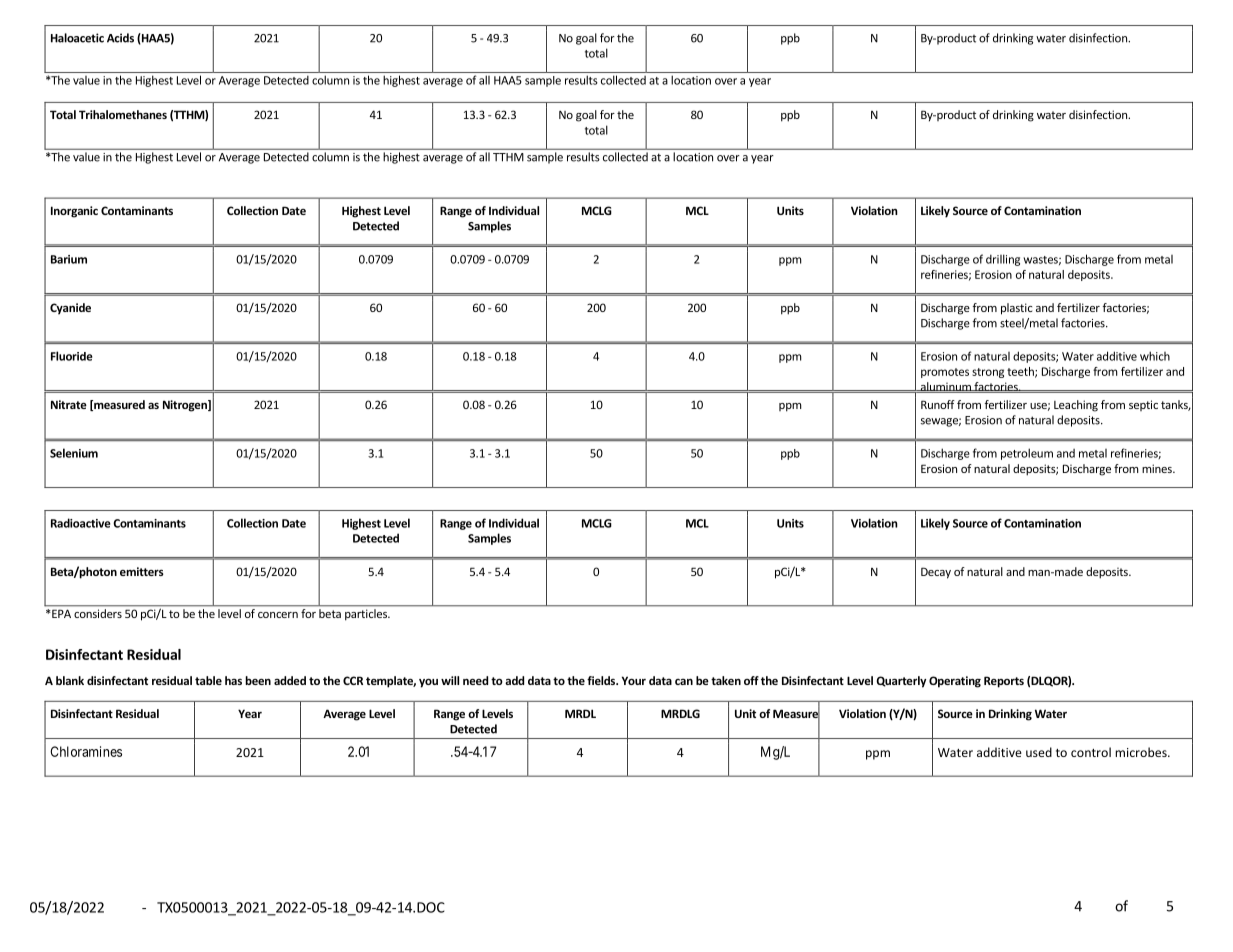 This image has height=952, width=1233. What do you see at coordinates (1155, 356) in the image?
I see `which` at bounding box center [1155, 356].
